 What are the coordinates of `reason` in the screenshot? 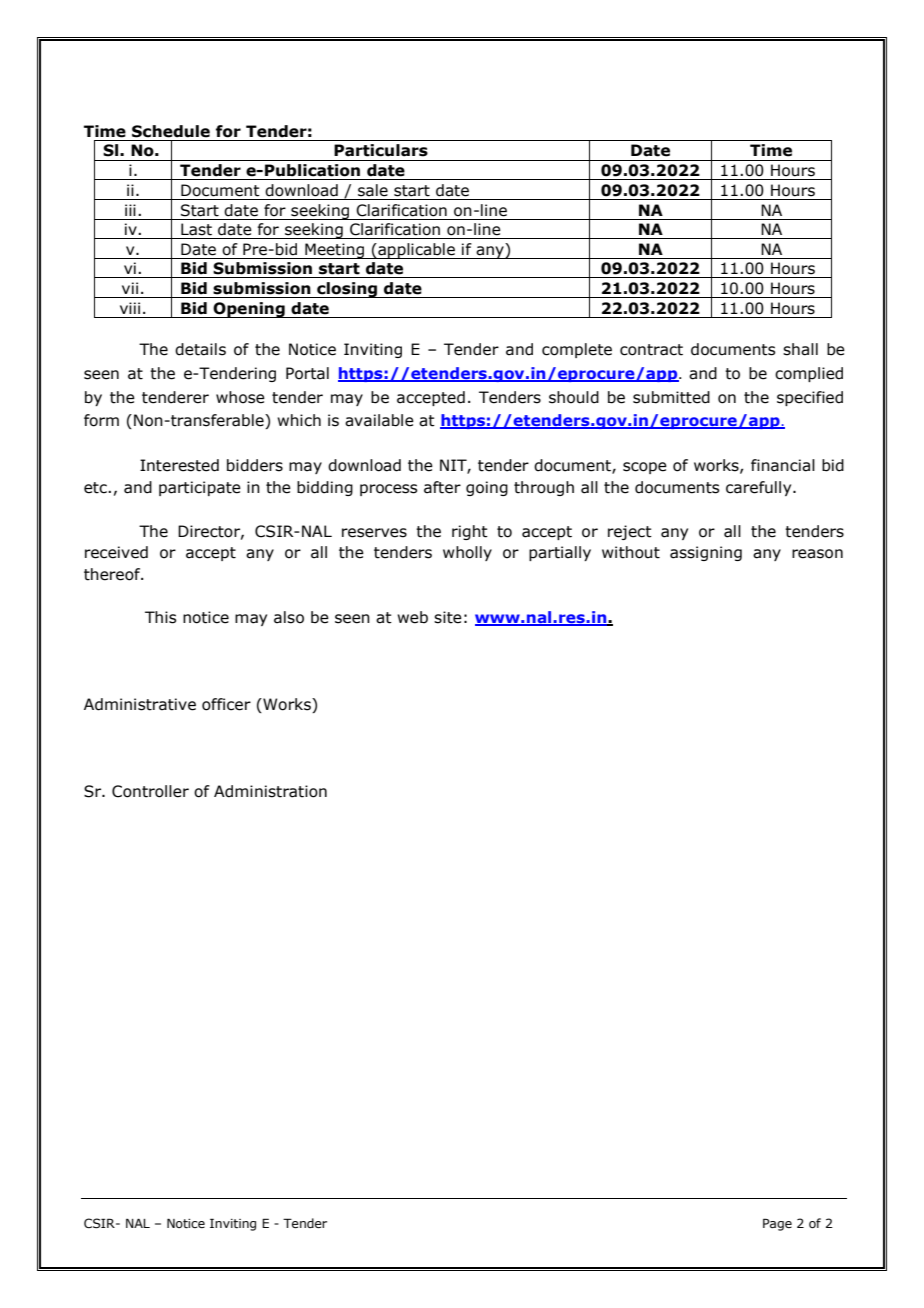 It's located at (817, 554).
